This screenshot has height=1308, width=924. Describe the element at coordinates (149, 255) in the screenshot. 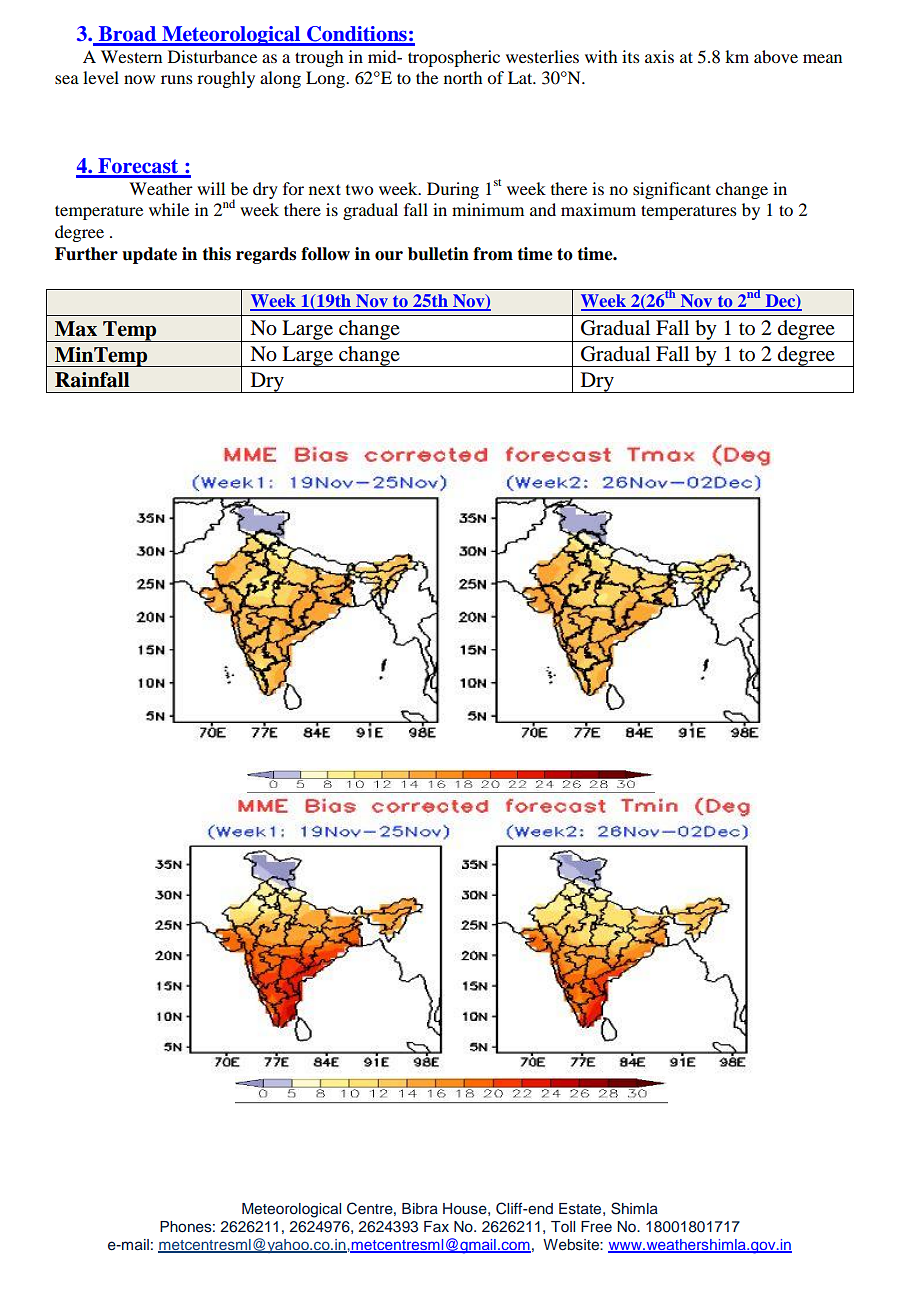

I see `update` at that location.
